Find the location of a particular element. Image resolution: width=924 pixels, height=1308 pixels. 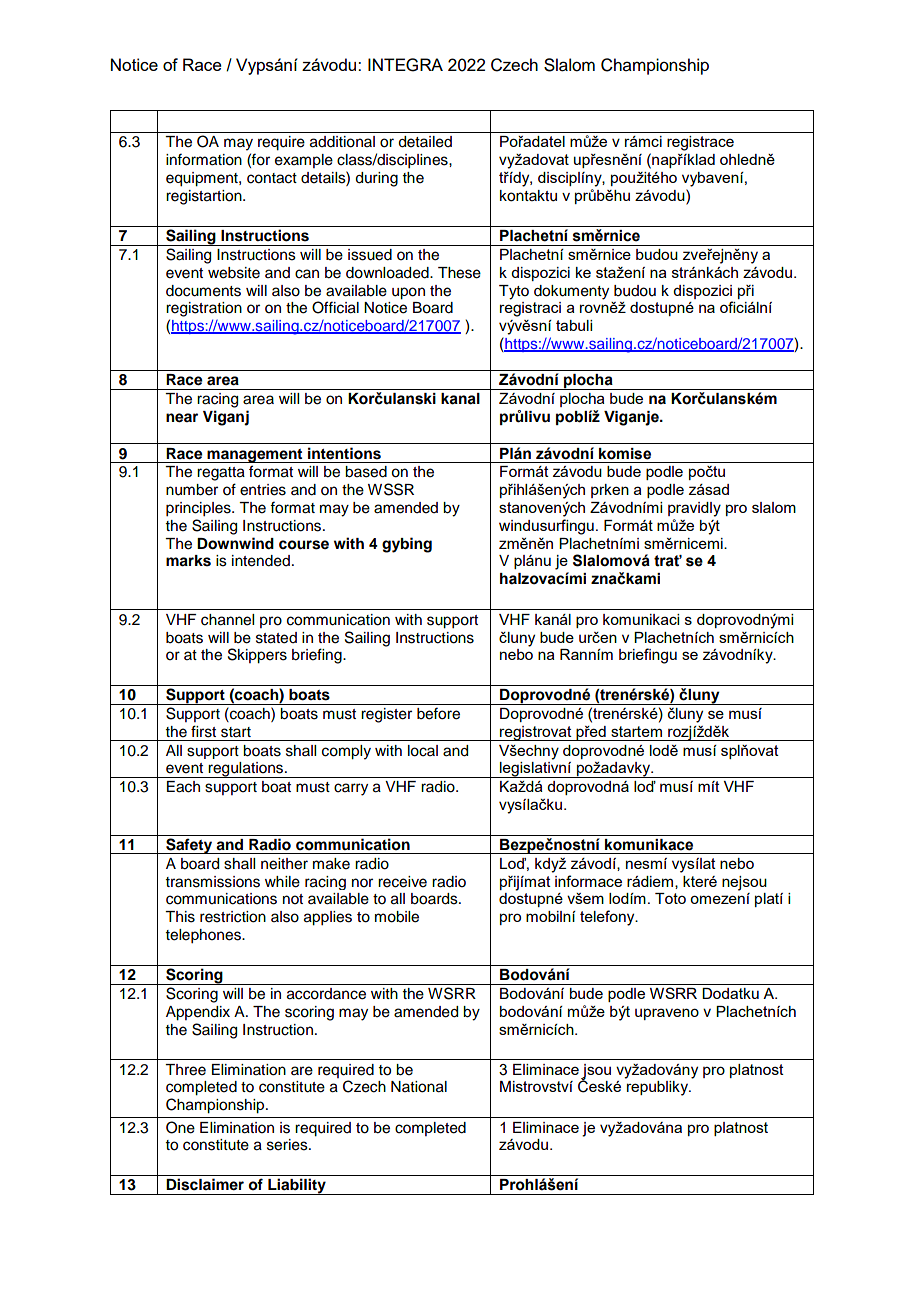

detailed is located at coordinates (425, 142).
